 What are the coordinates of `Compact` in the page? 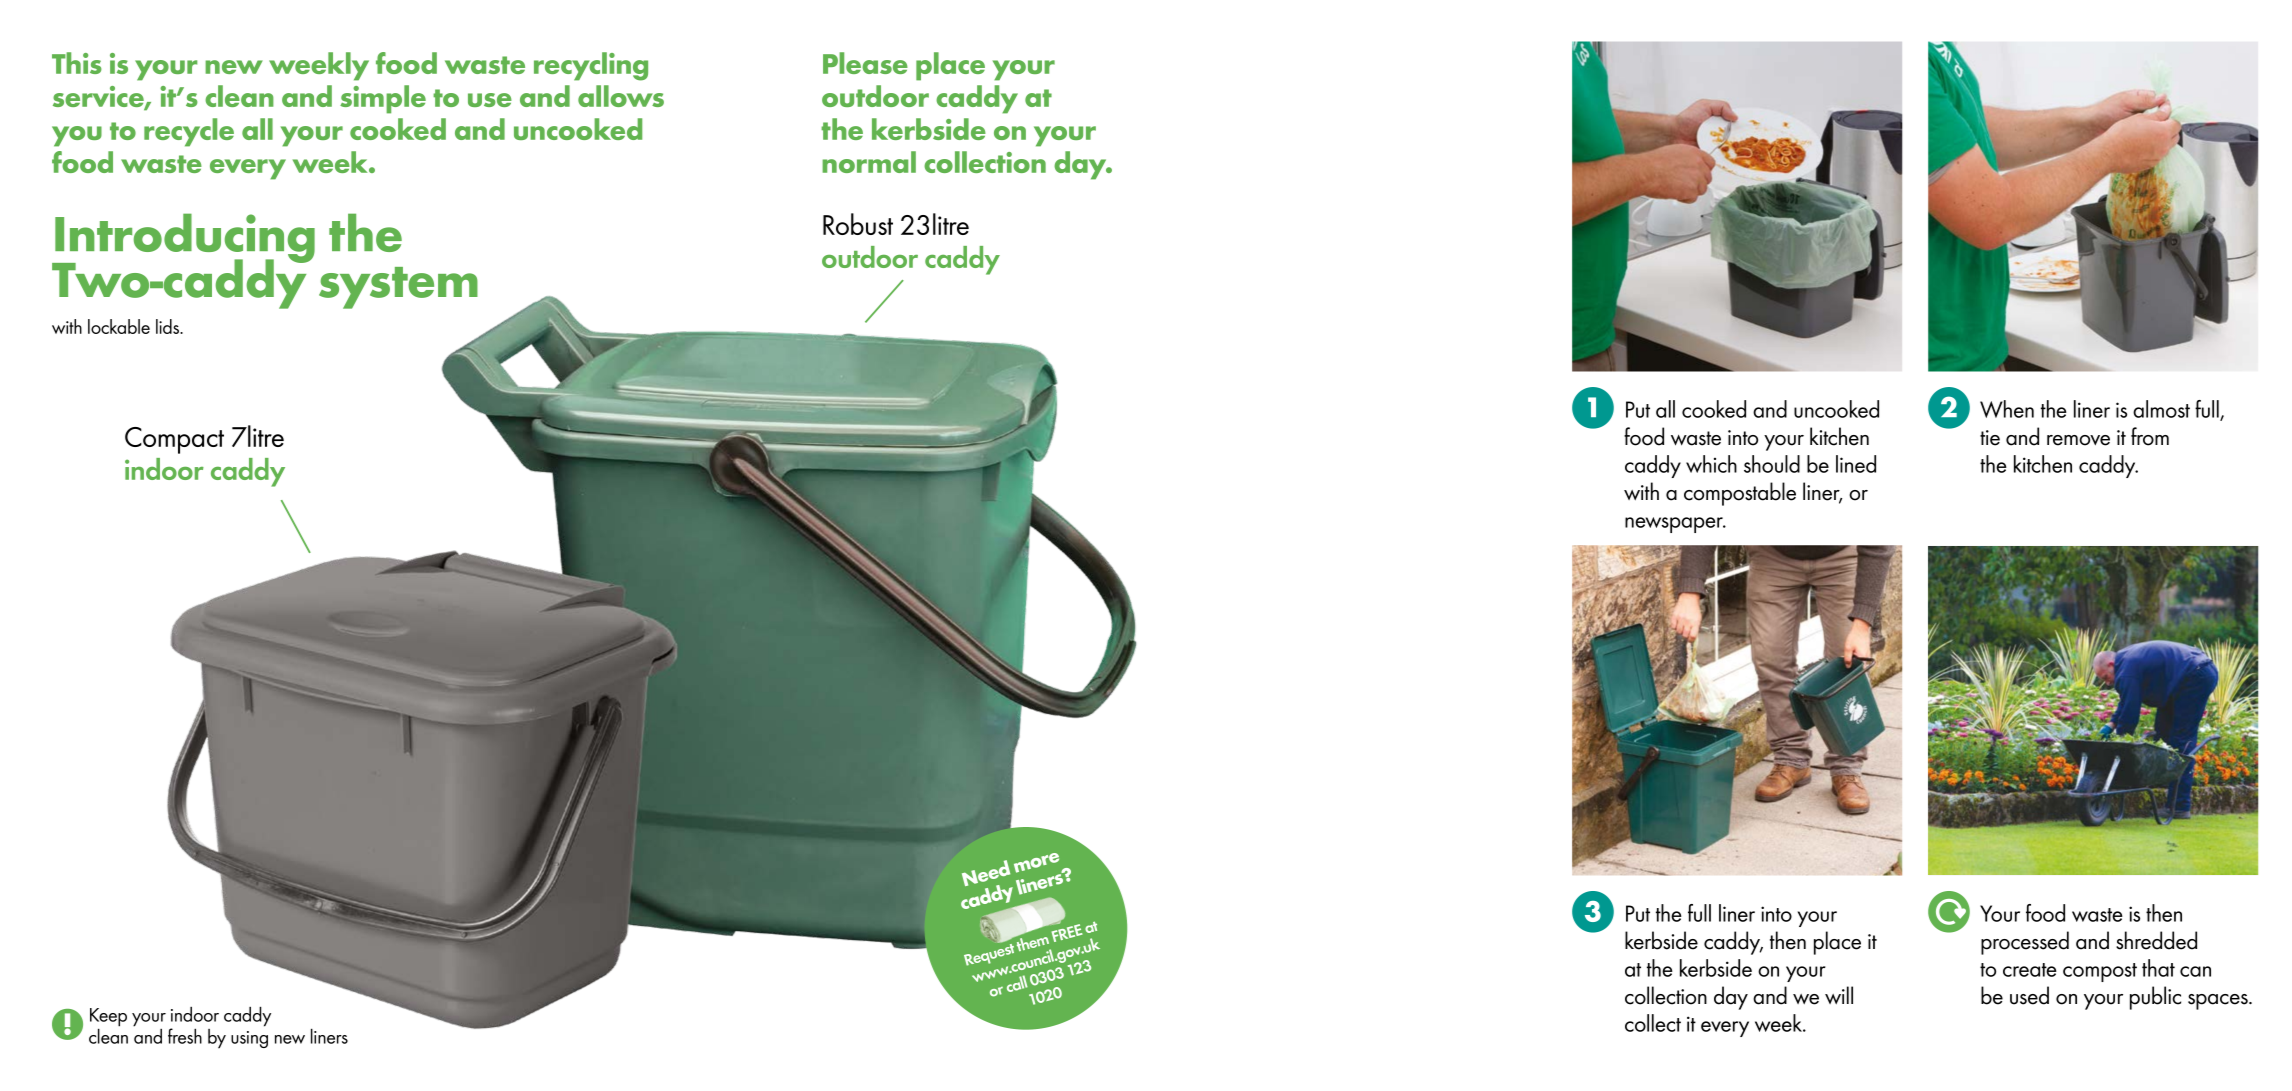 It's located at (174, 440).
